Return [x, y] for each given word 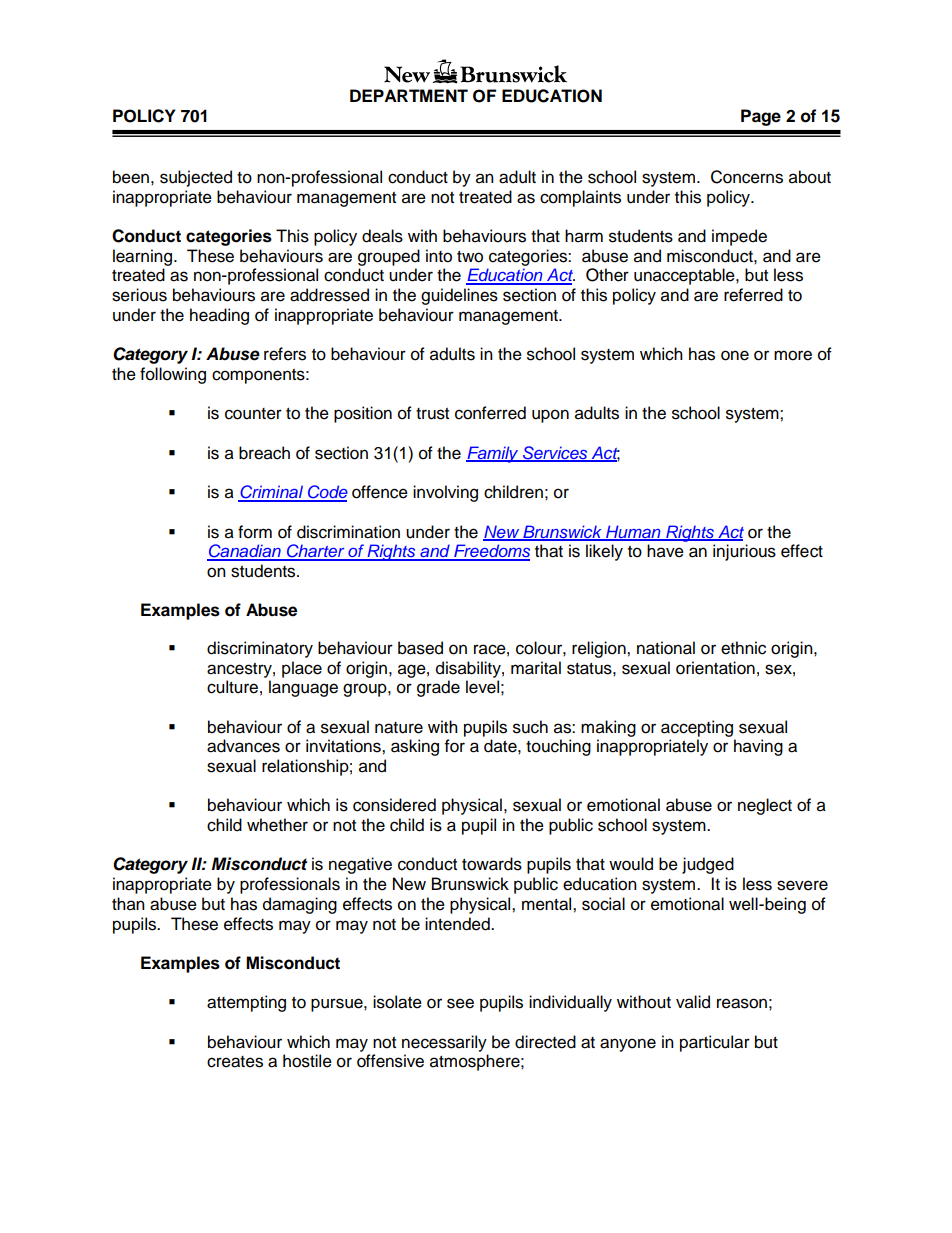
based [420, 648]
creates [235, 1062]
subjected [196, 178]
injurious [744, 552]
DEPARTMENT [409, 95]
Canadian [245, 552]
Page [761, 117]
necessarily [444, 1043]
